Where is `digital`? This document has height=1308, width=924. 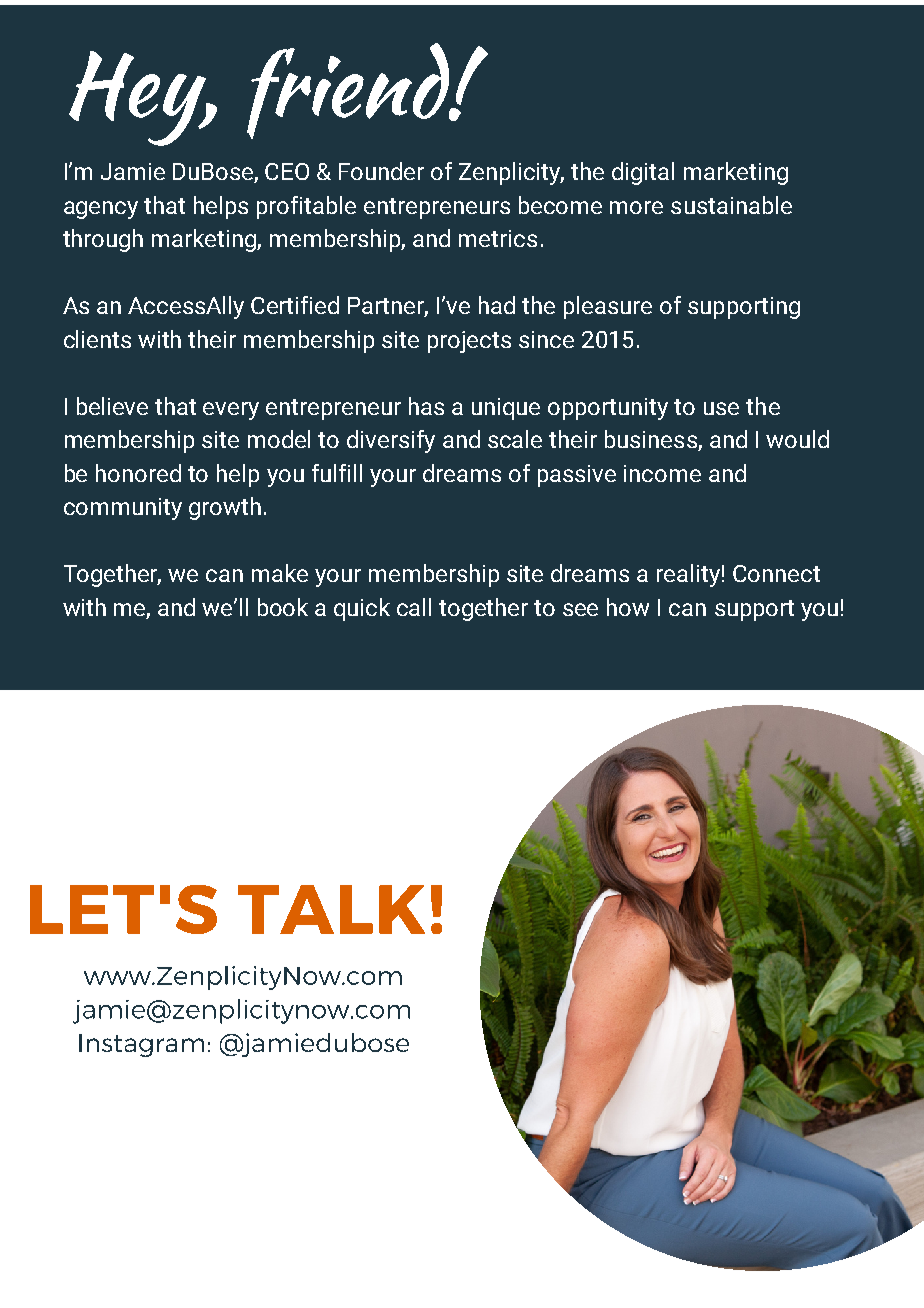 digital is located at coordinates (643, 173).
